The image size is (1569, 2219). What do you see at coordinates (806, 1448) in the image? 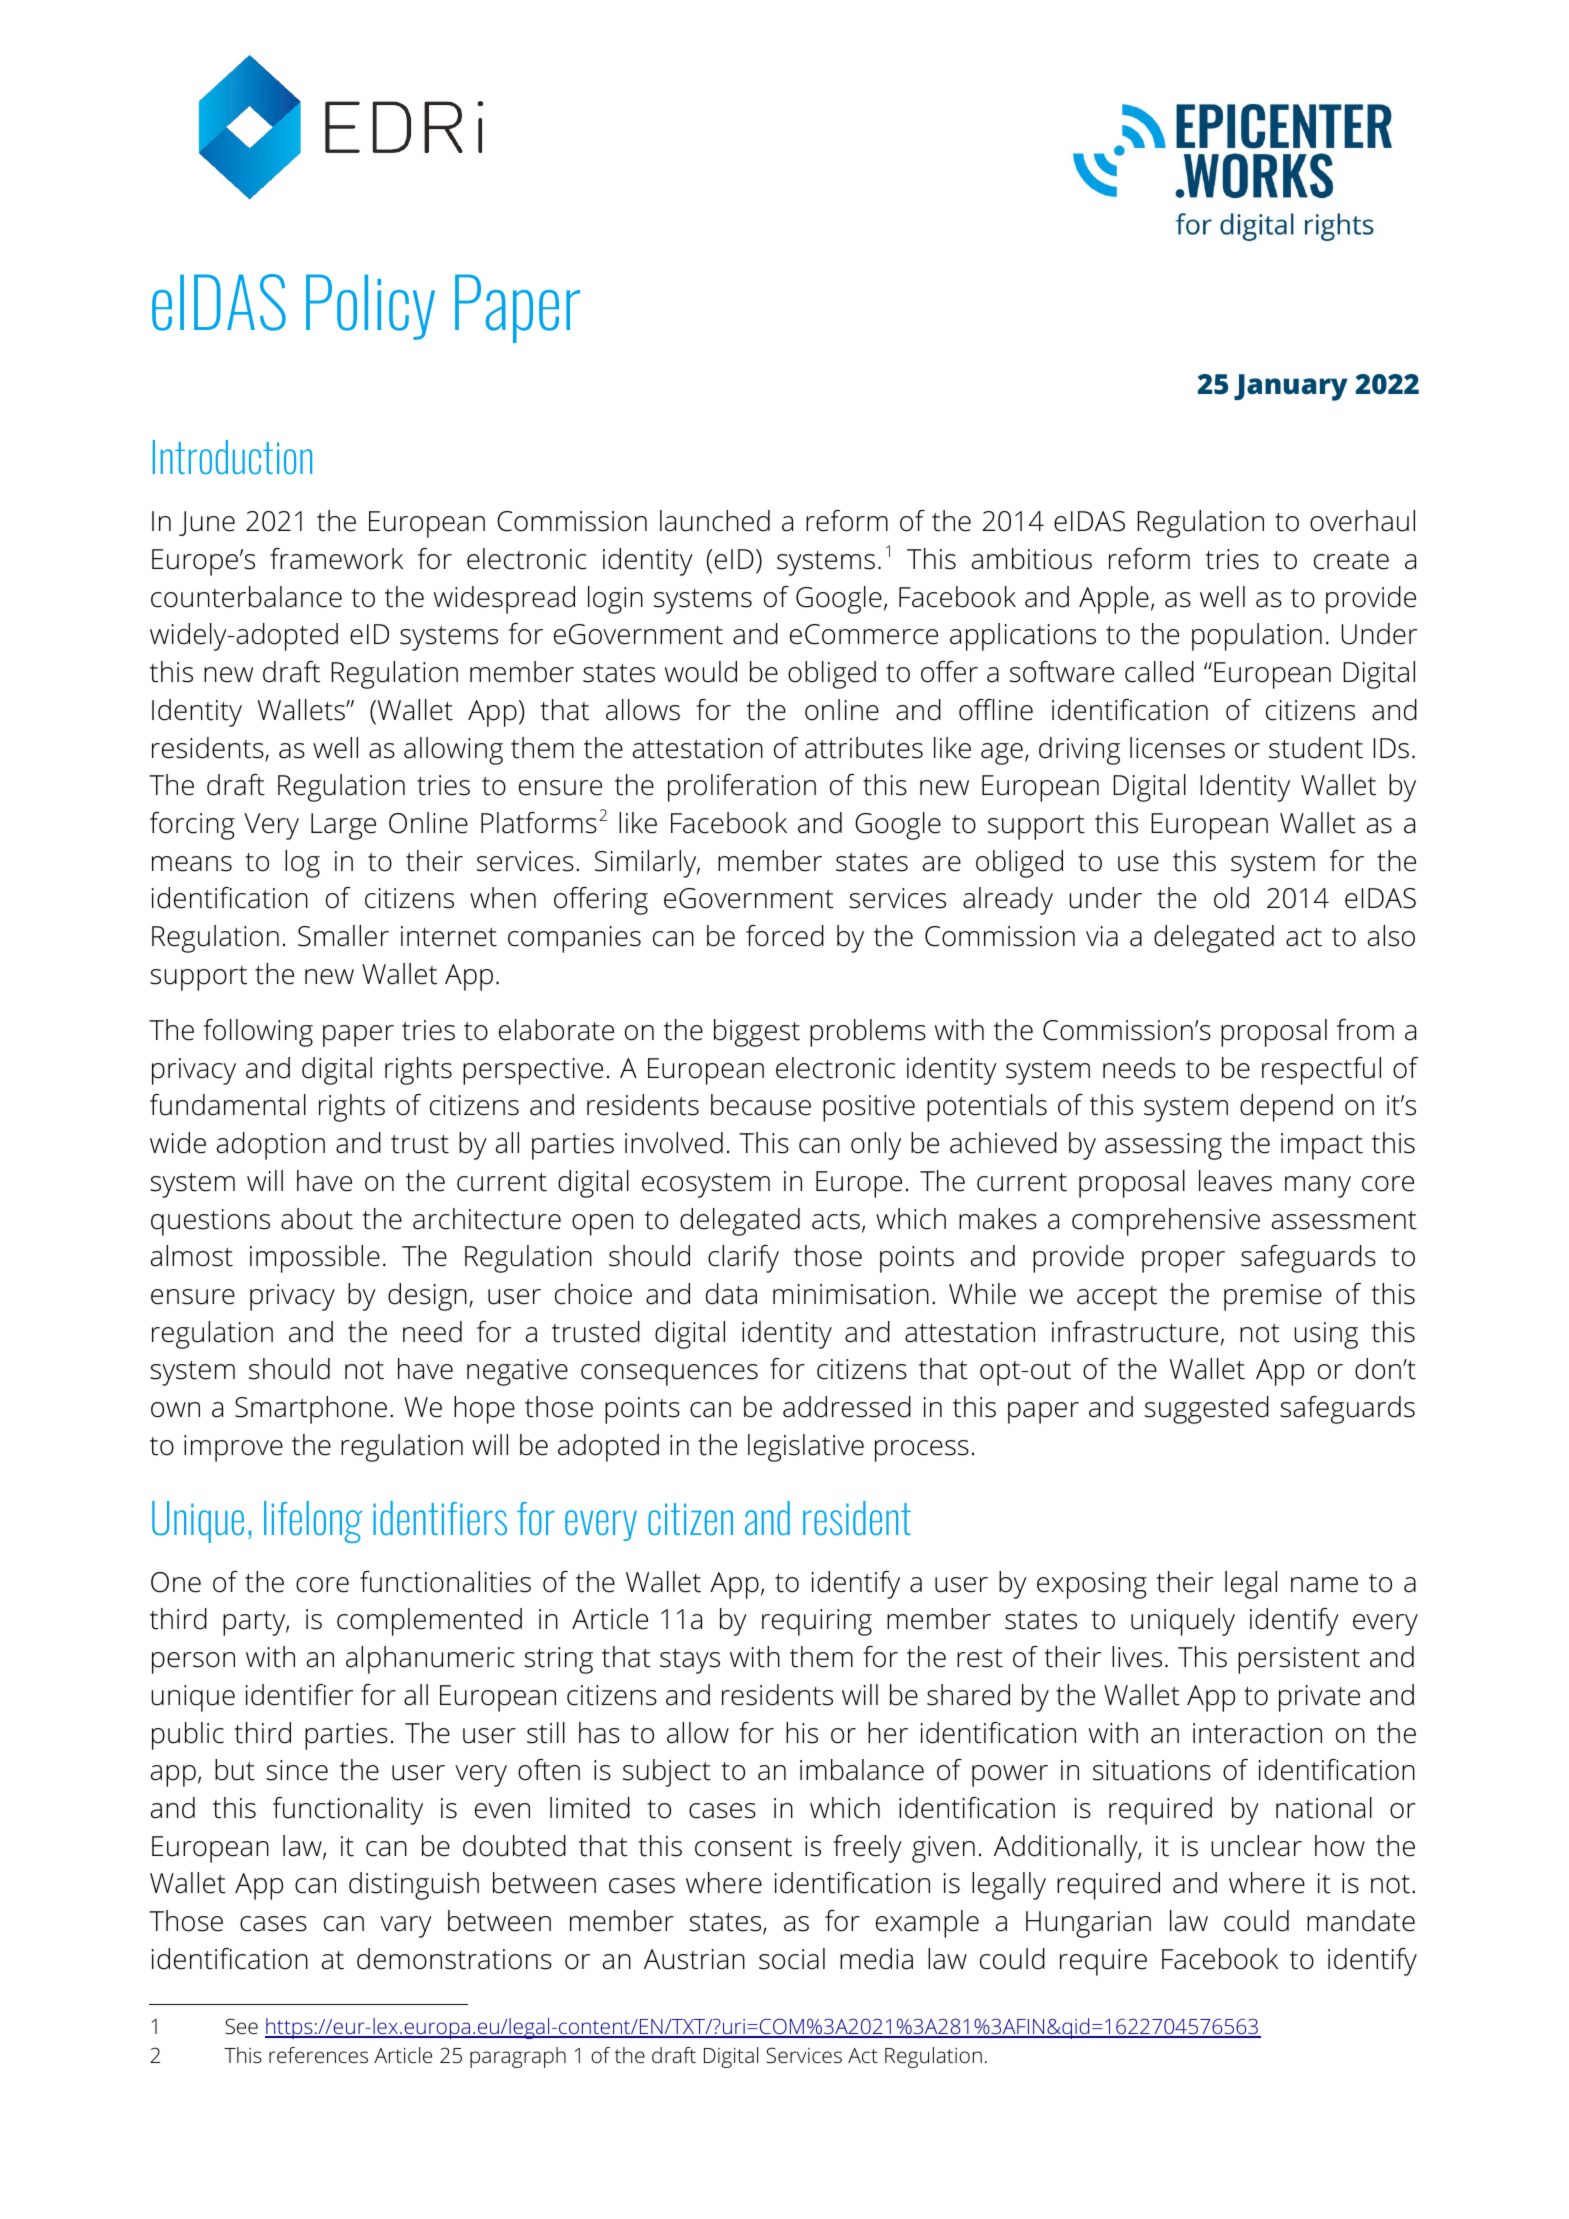
I see `legislative` at bounding box center [806, 1448].
